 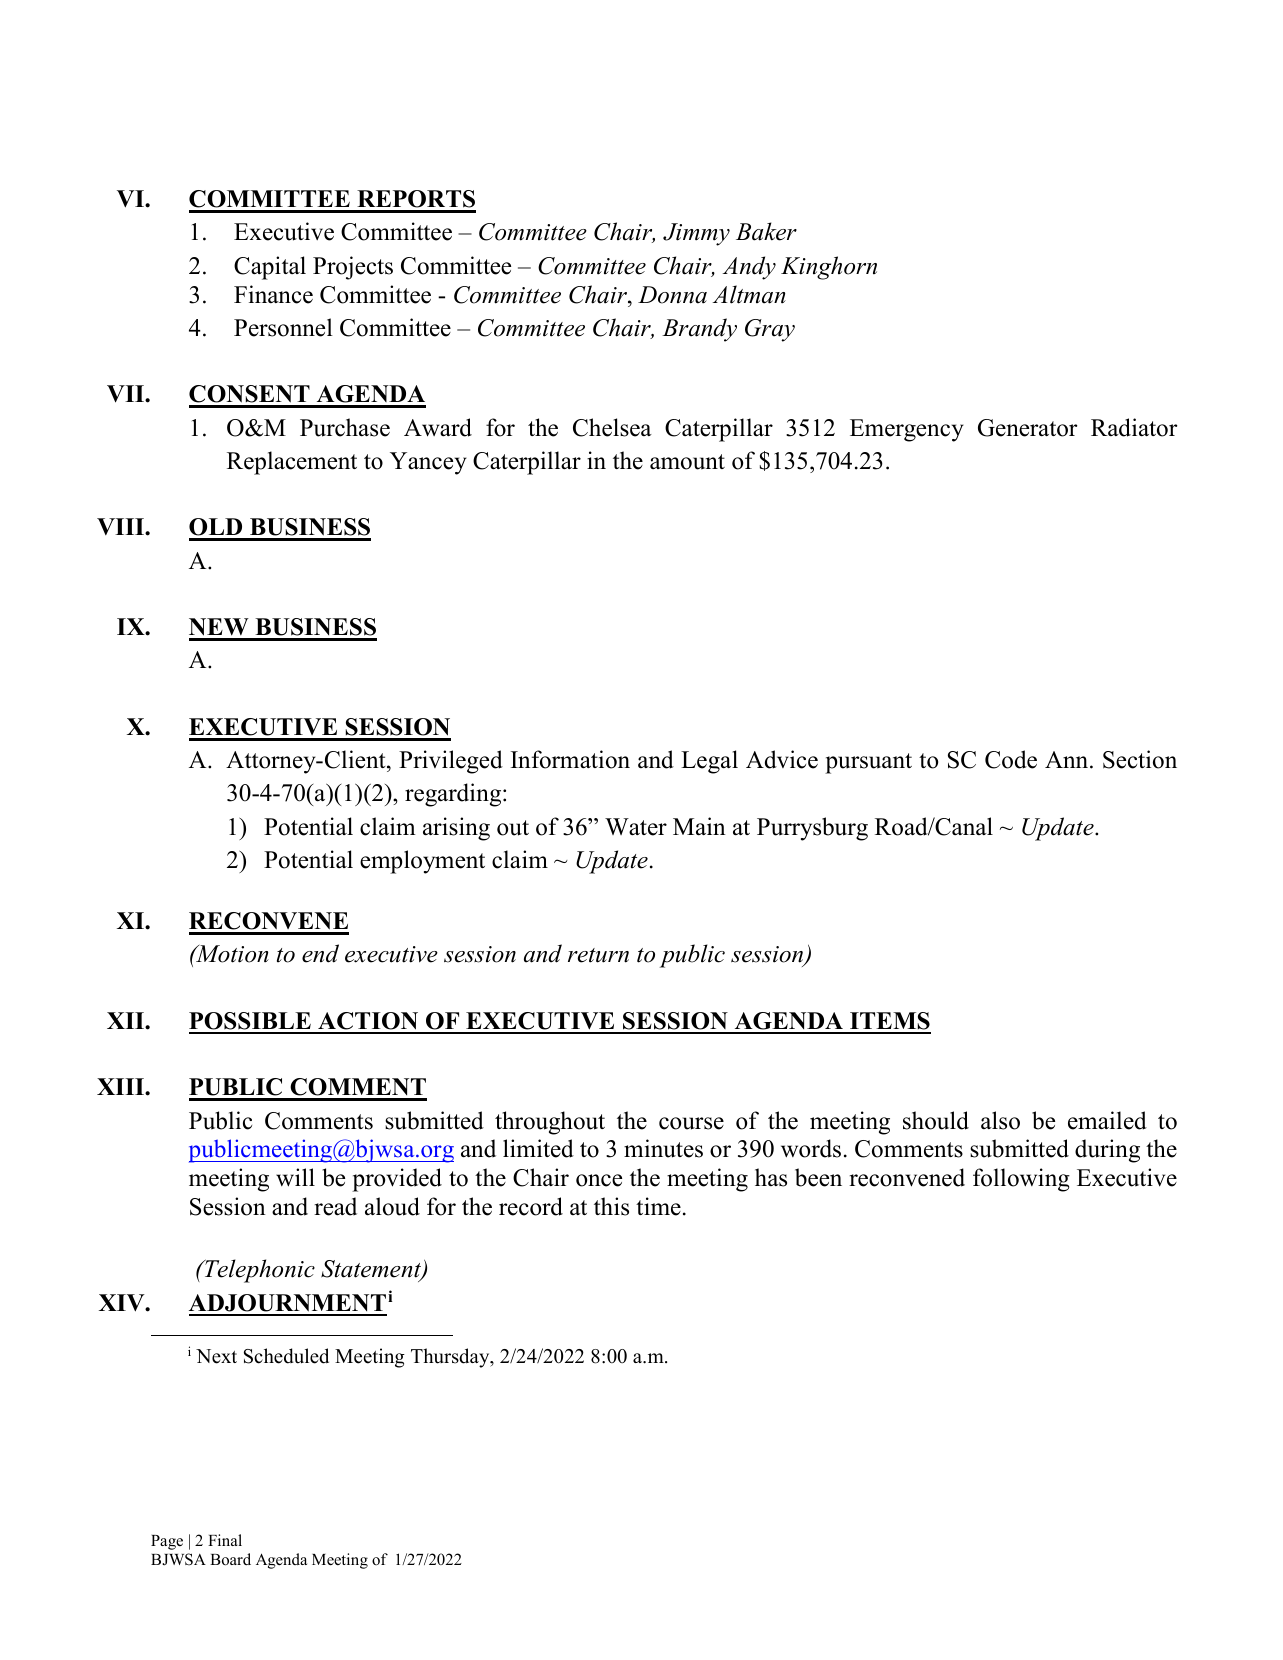 I want to click on Generator, so click(x=1027, y=428).
